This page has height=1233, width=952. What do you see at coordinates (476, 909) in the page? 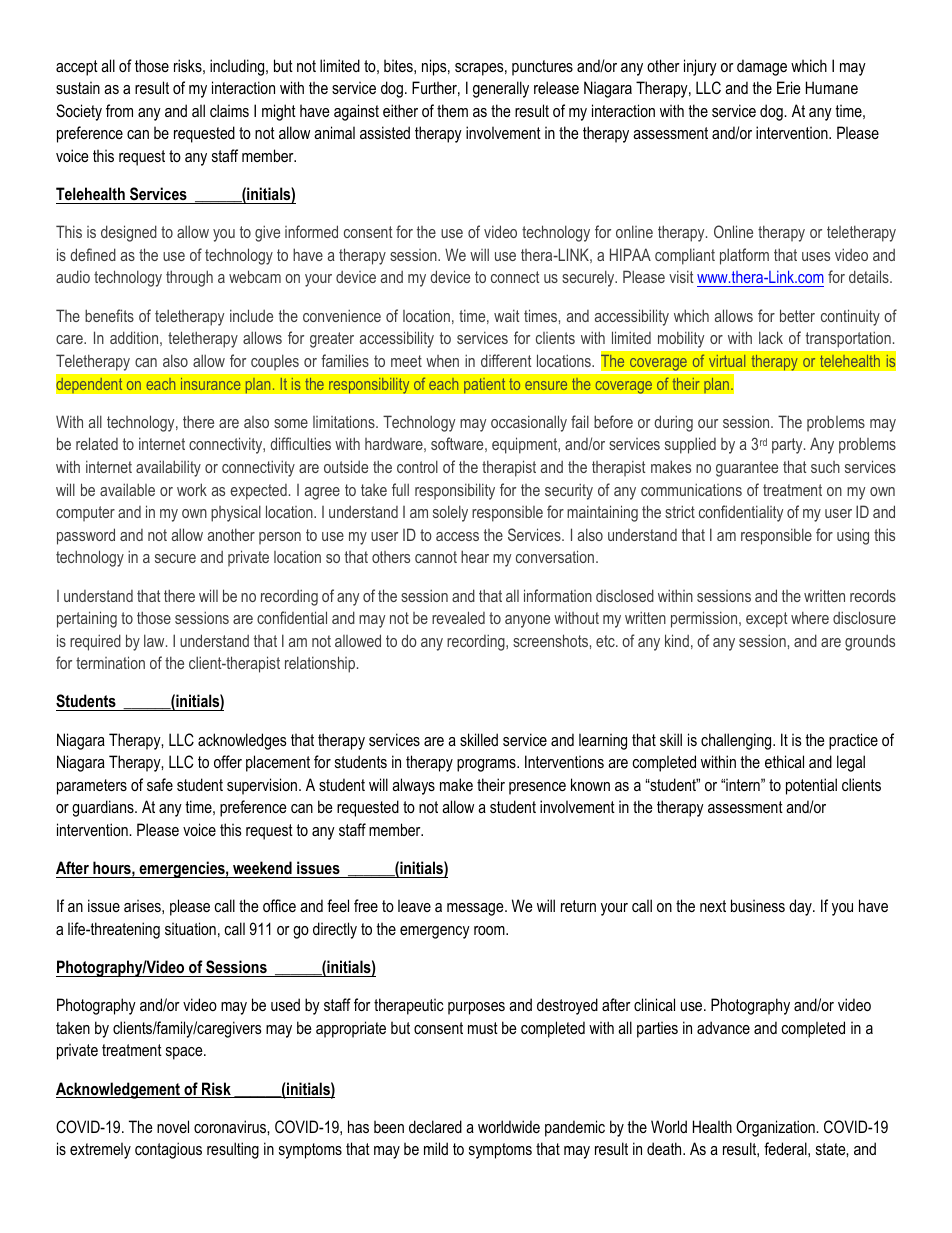
I see `message` at bounding box center [476, 909].
